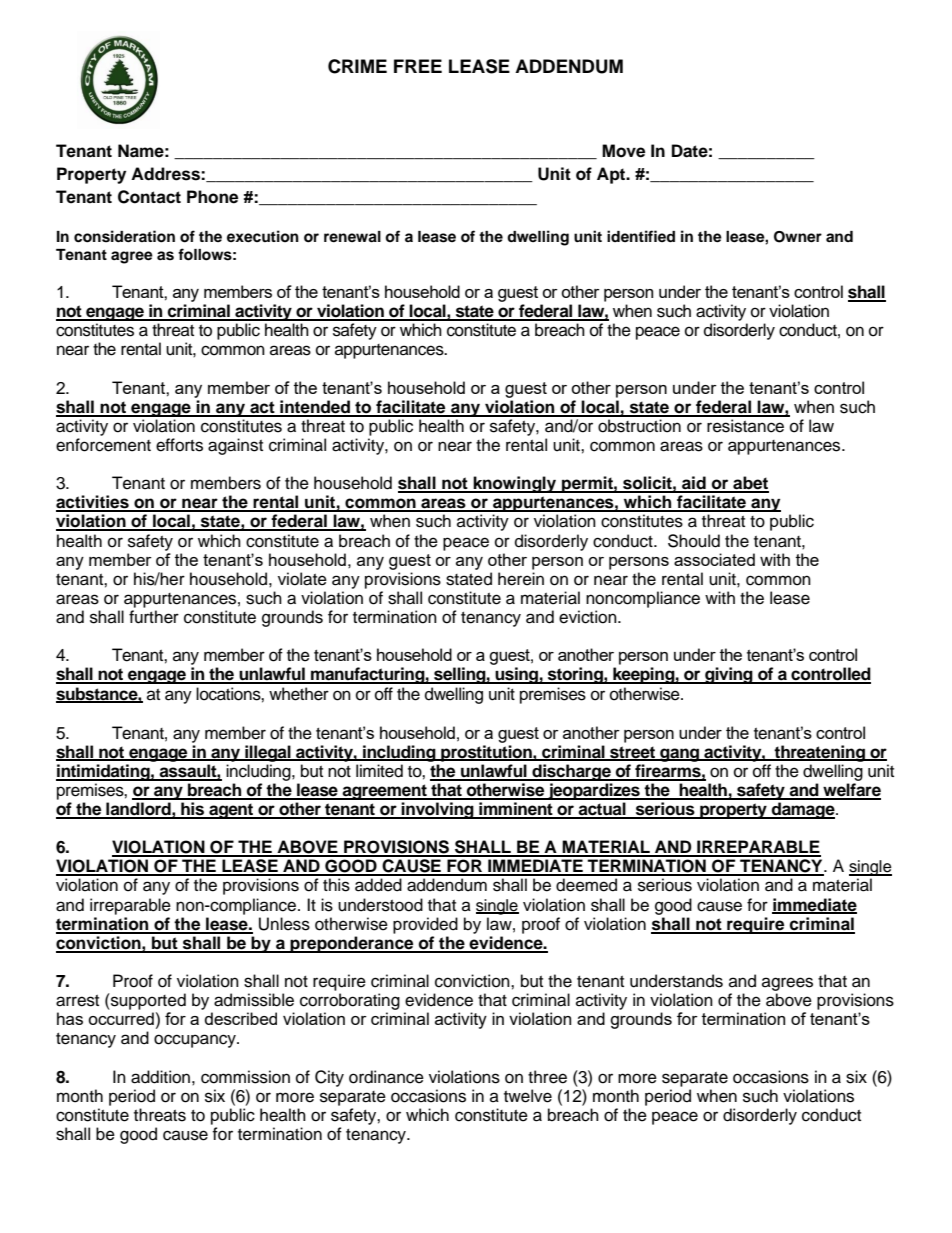 This screenshot has width=952, height=1233. Describe the element at coordinates (515, 484) in the screenshot. I see `knowingly` at that location.
